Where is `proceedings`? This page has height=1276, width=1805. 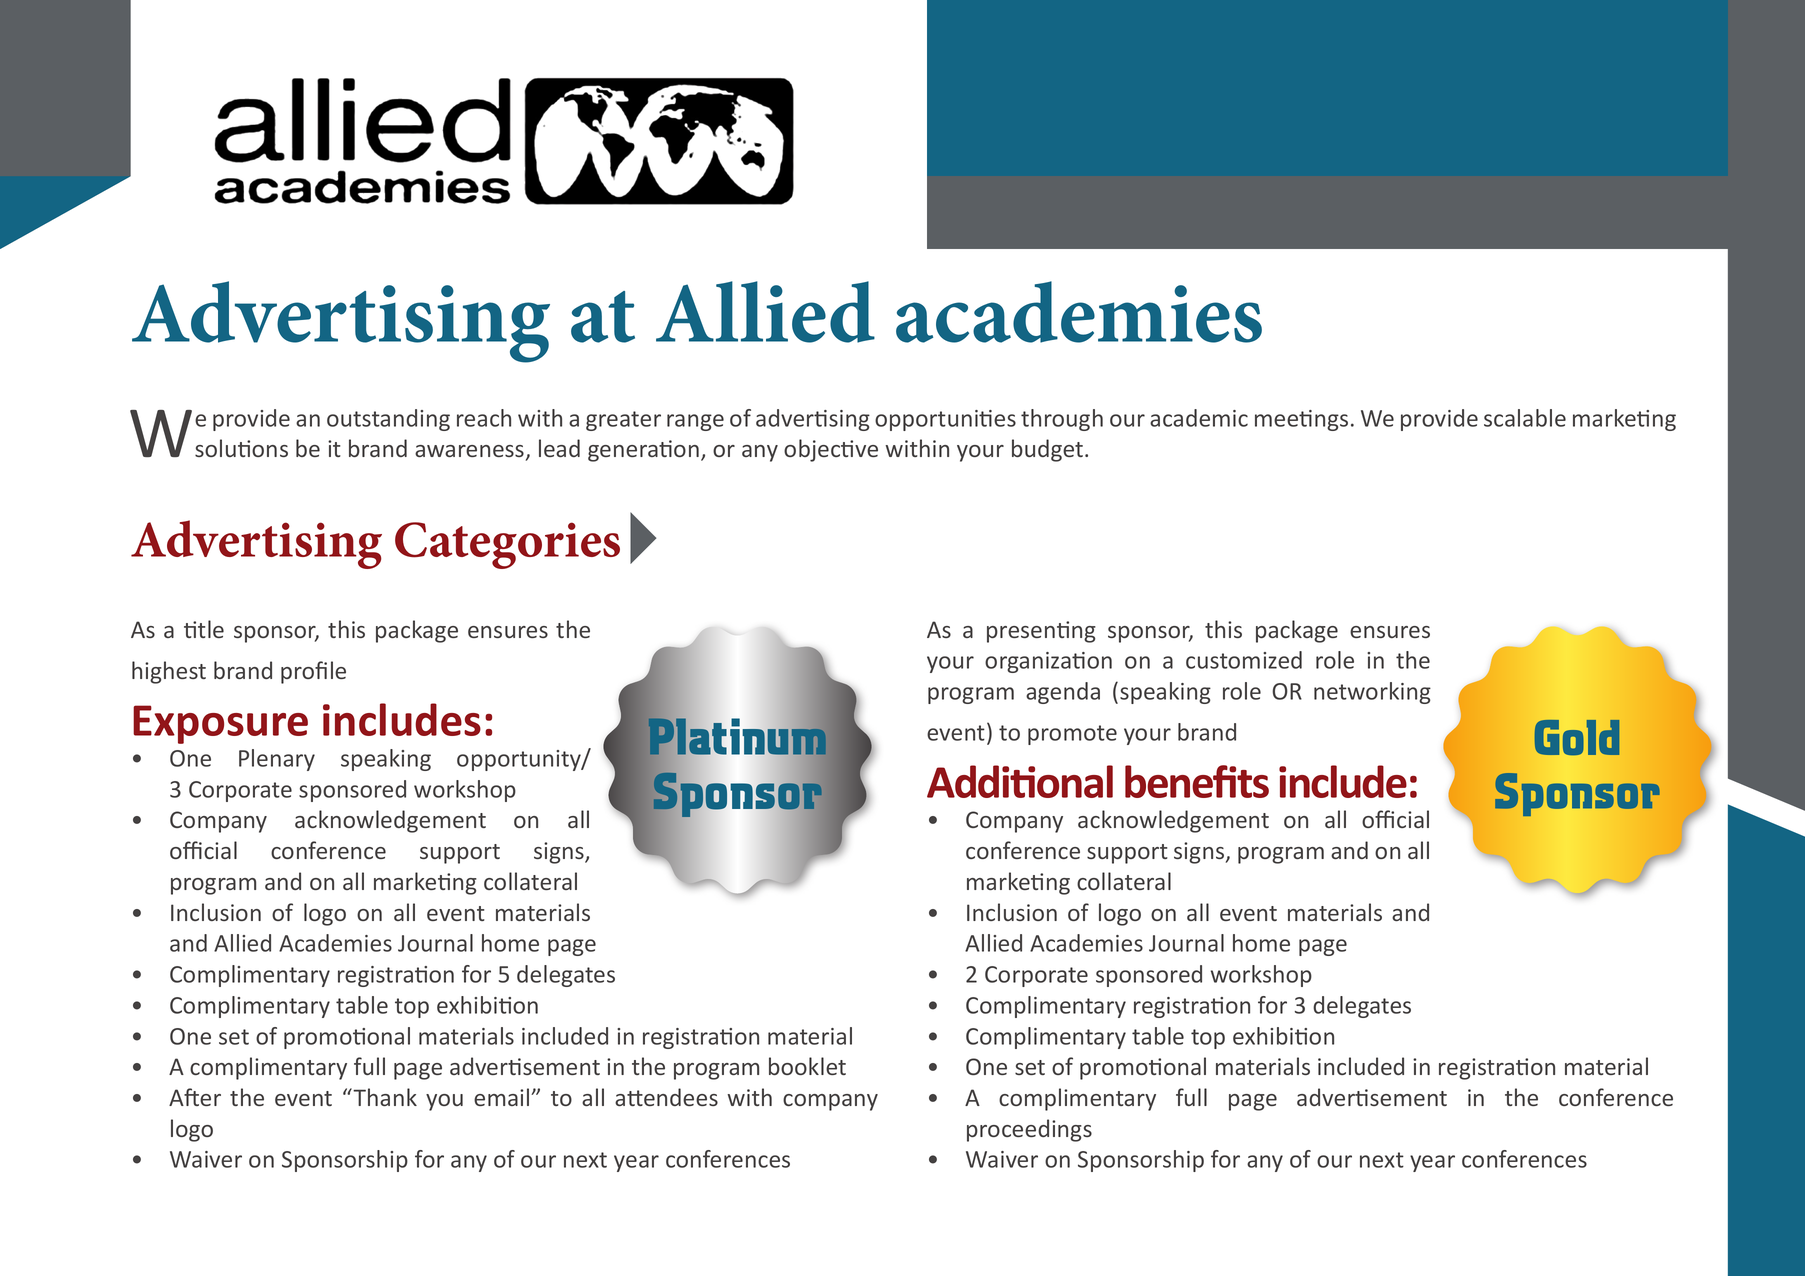 proceedings is located at coordinates (1029, 1130).
